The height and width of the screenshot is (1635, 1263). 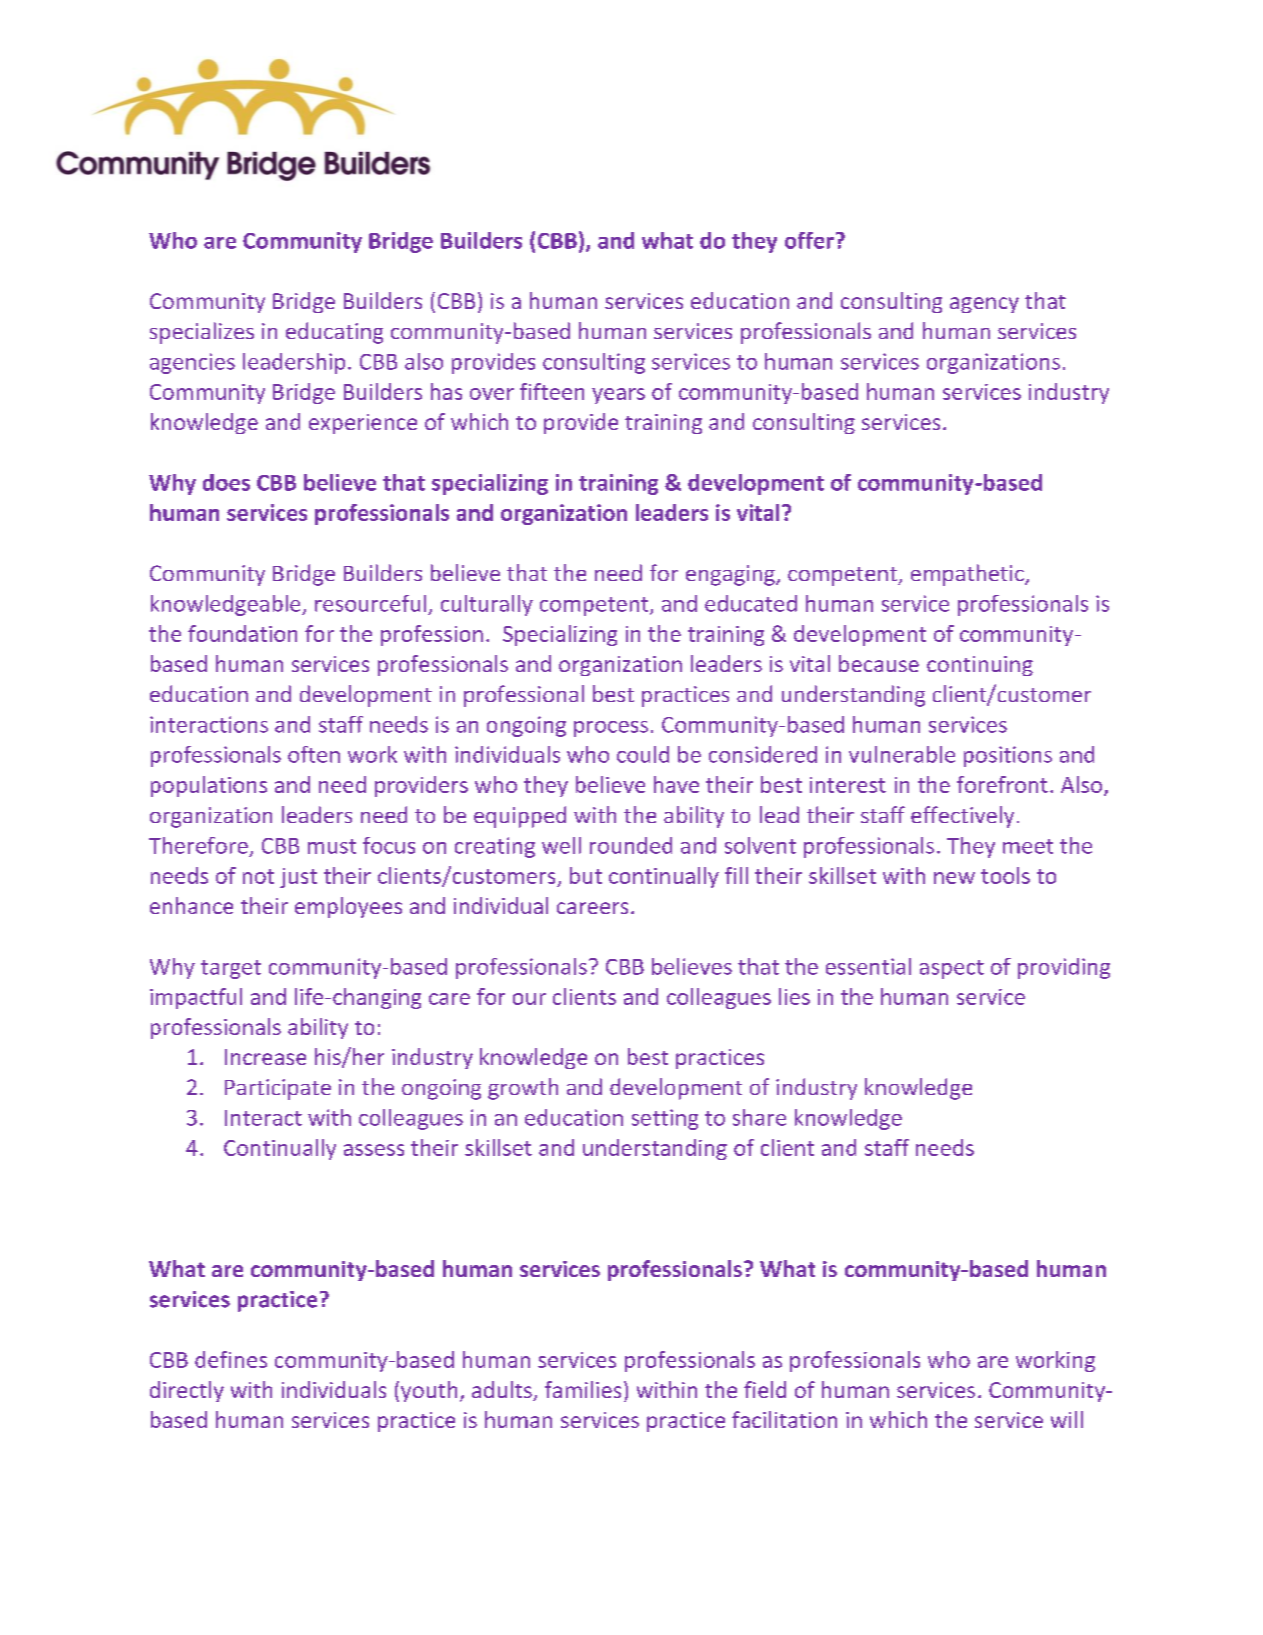 What do you see at coordinates (332, 846) in the screenshot?
I see `must` at bounding box center [332, 846].
